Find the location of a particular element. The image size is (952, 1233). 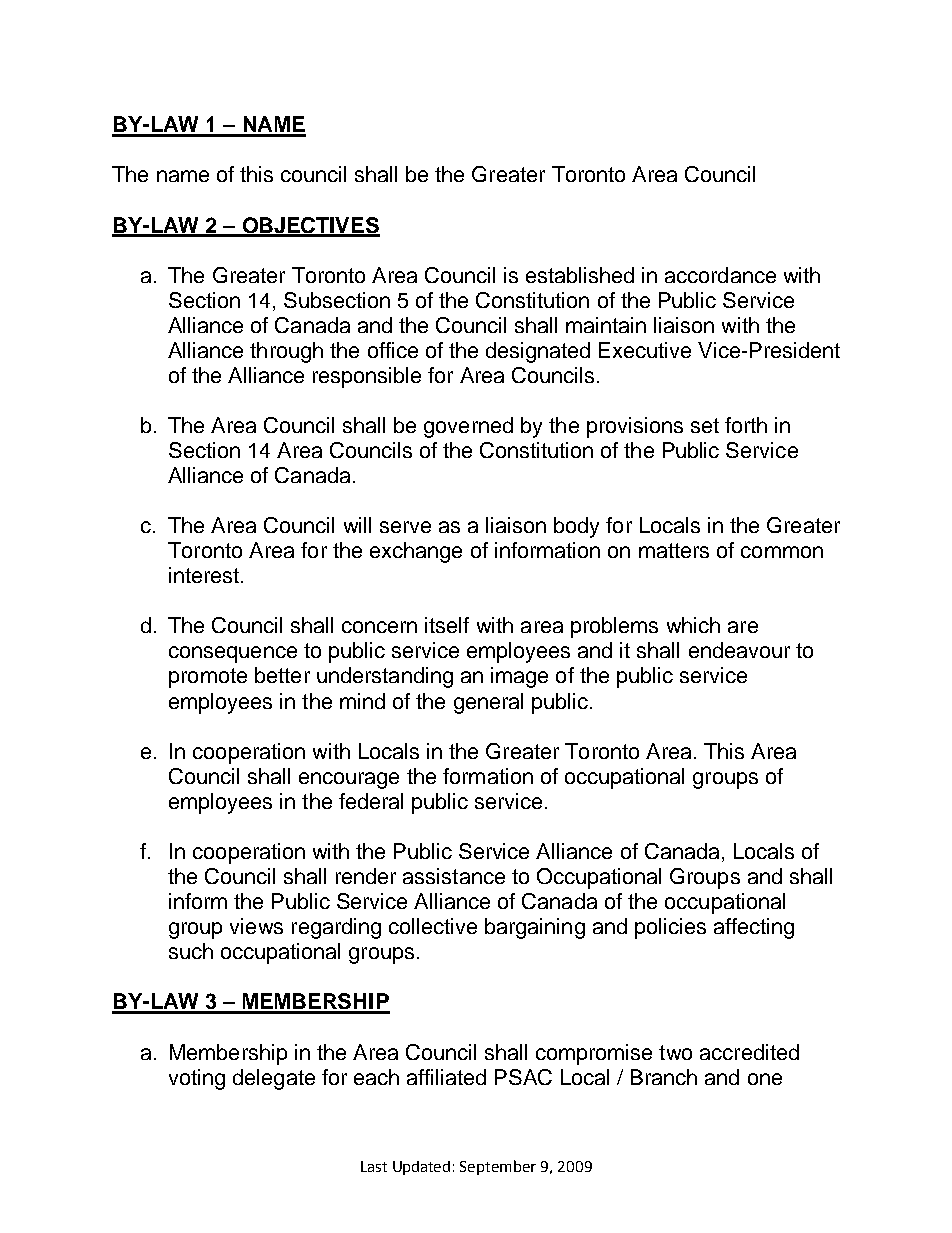

assistance is located at coordinates (454, 876).
